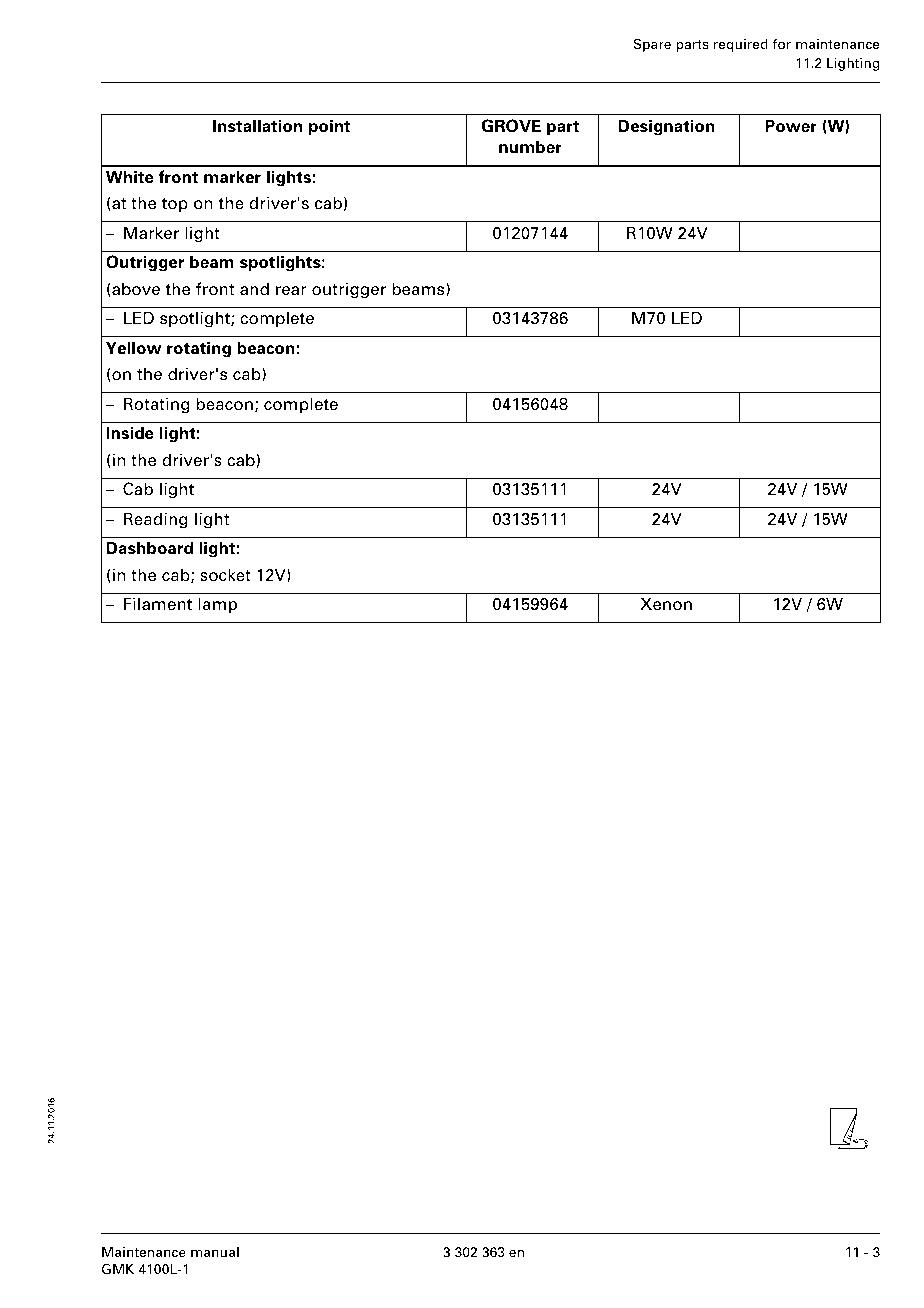  Describe the element at coordinates (215, 1252) in the screenshot. I see `manual` at that location.
